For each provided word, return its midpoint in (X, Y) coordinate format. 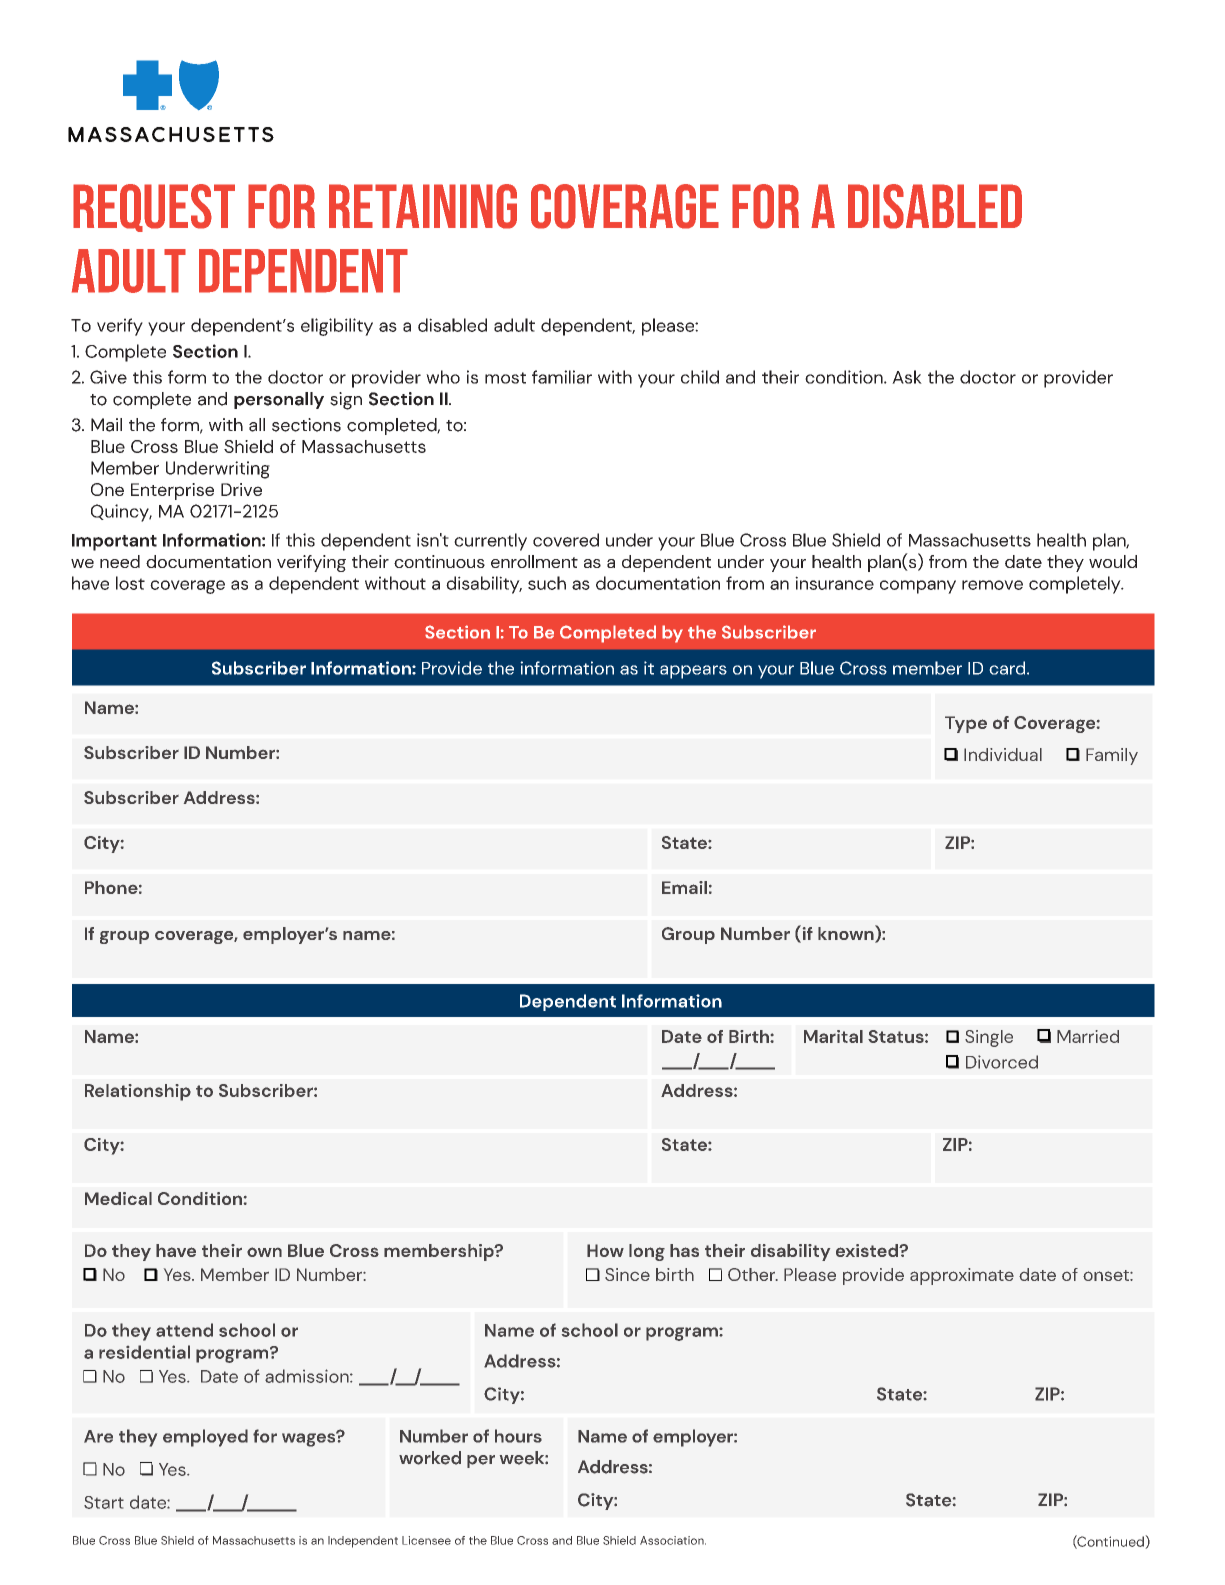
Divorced (1002, 1062)
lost (130, 583)
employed (205, 1438)
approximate (962, 1276)
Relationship (138, 1092)
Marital (833, 1036)
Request (154, 208)
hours (518, 1436)
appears (693, 672)
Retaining (423, 206)
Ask (907, 377)
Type (966, 724)
